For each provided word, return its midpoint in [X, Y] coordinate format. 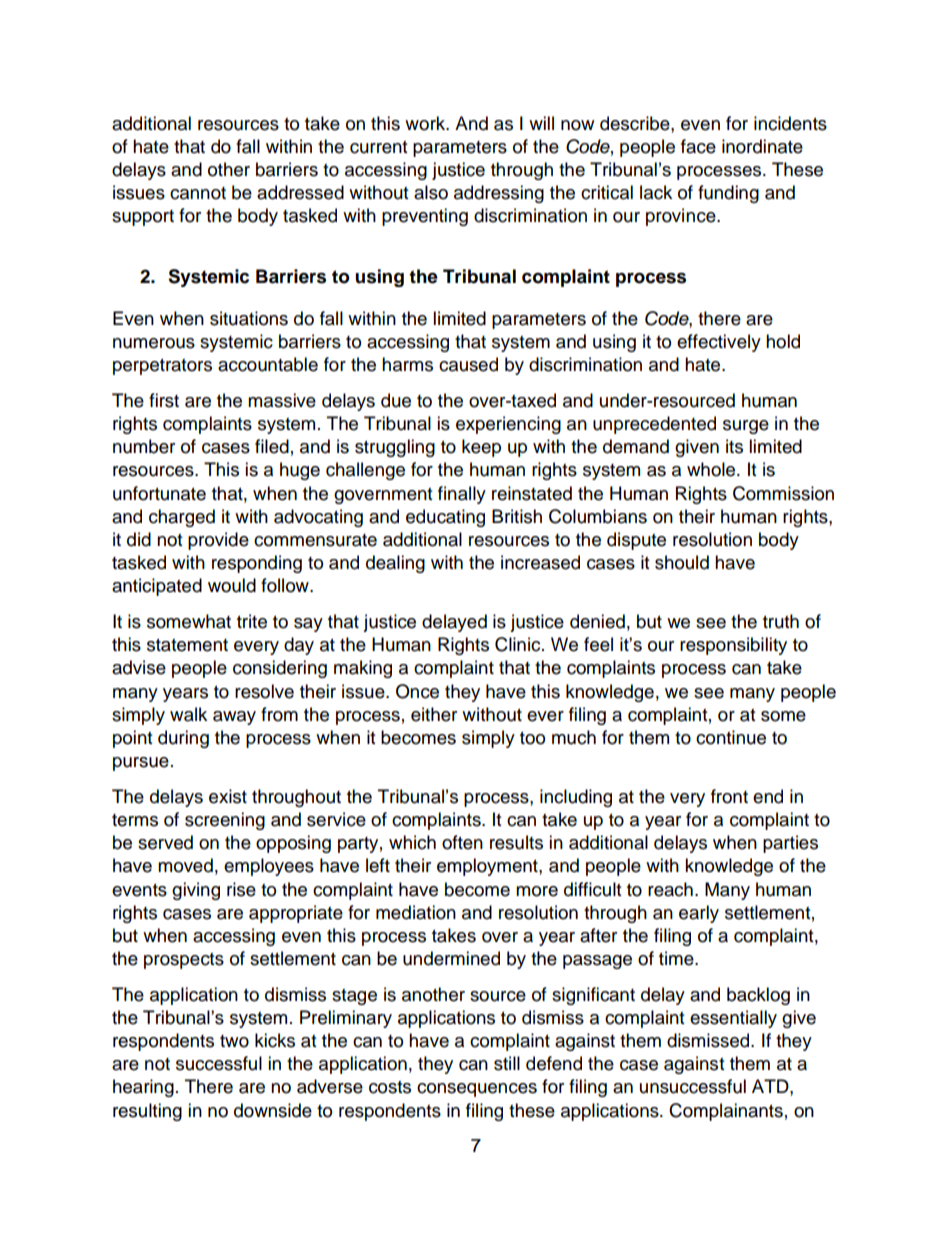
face [698, 146]
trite [252, 621]
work [426, 123]
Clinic [519, 644]
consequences [477, 1090]
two [234, 1041]
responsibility [733, 646]
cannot [198, 193]
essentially [733, 1019]
